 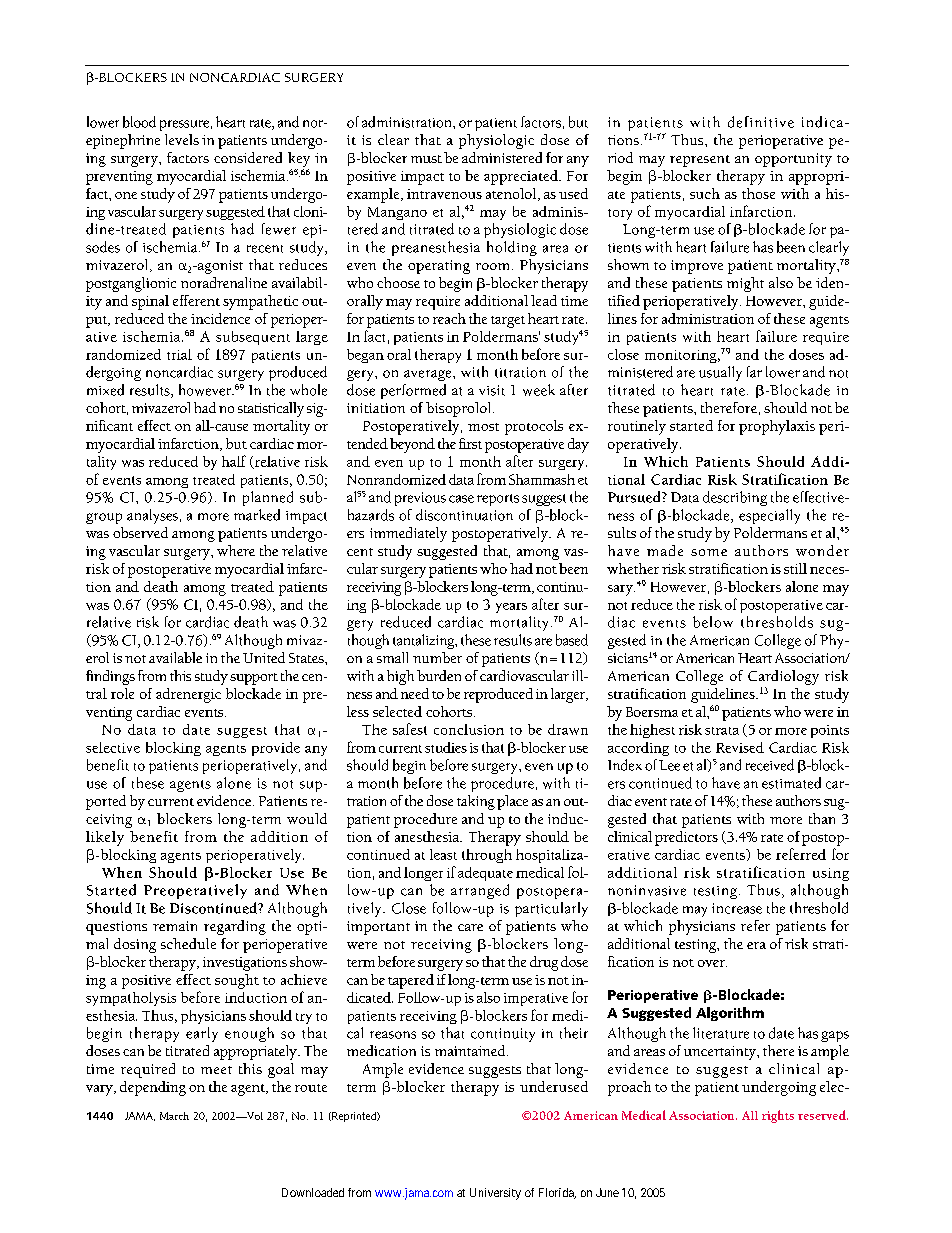 I want to click on average, so click(x=429, y=375).
